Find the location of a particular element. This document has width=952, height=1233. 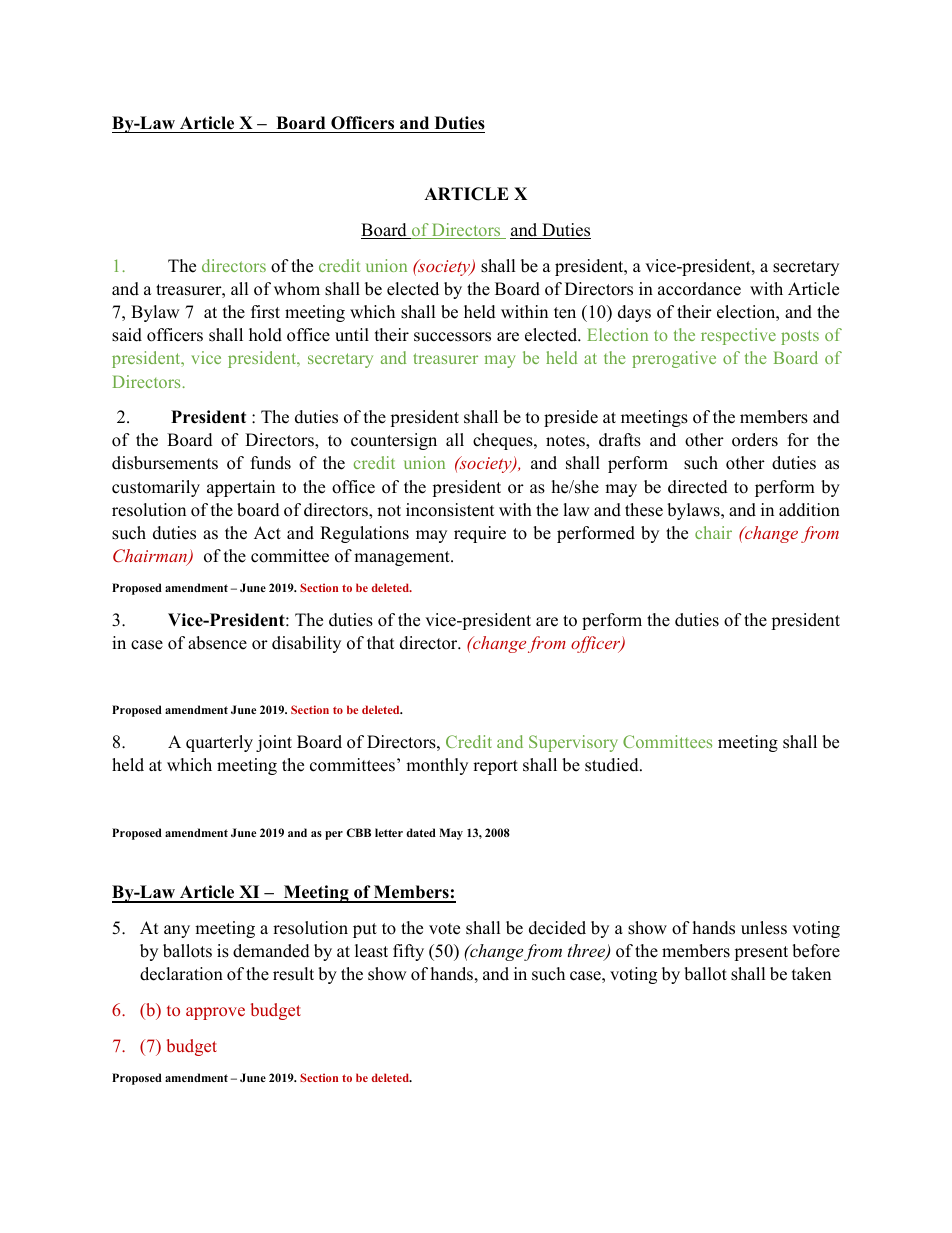

approve is located at coordinates (215, 1013).
